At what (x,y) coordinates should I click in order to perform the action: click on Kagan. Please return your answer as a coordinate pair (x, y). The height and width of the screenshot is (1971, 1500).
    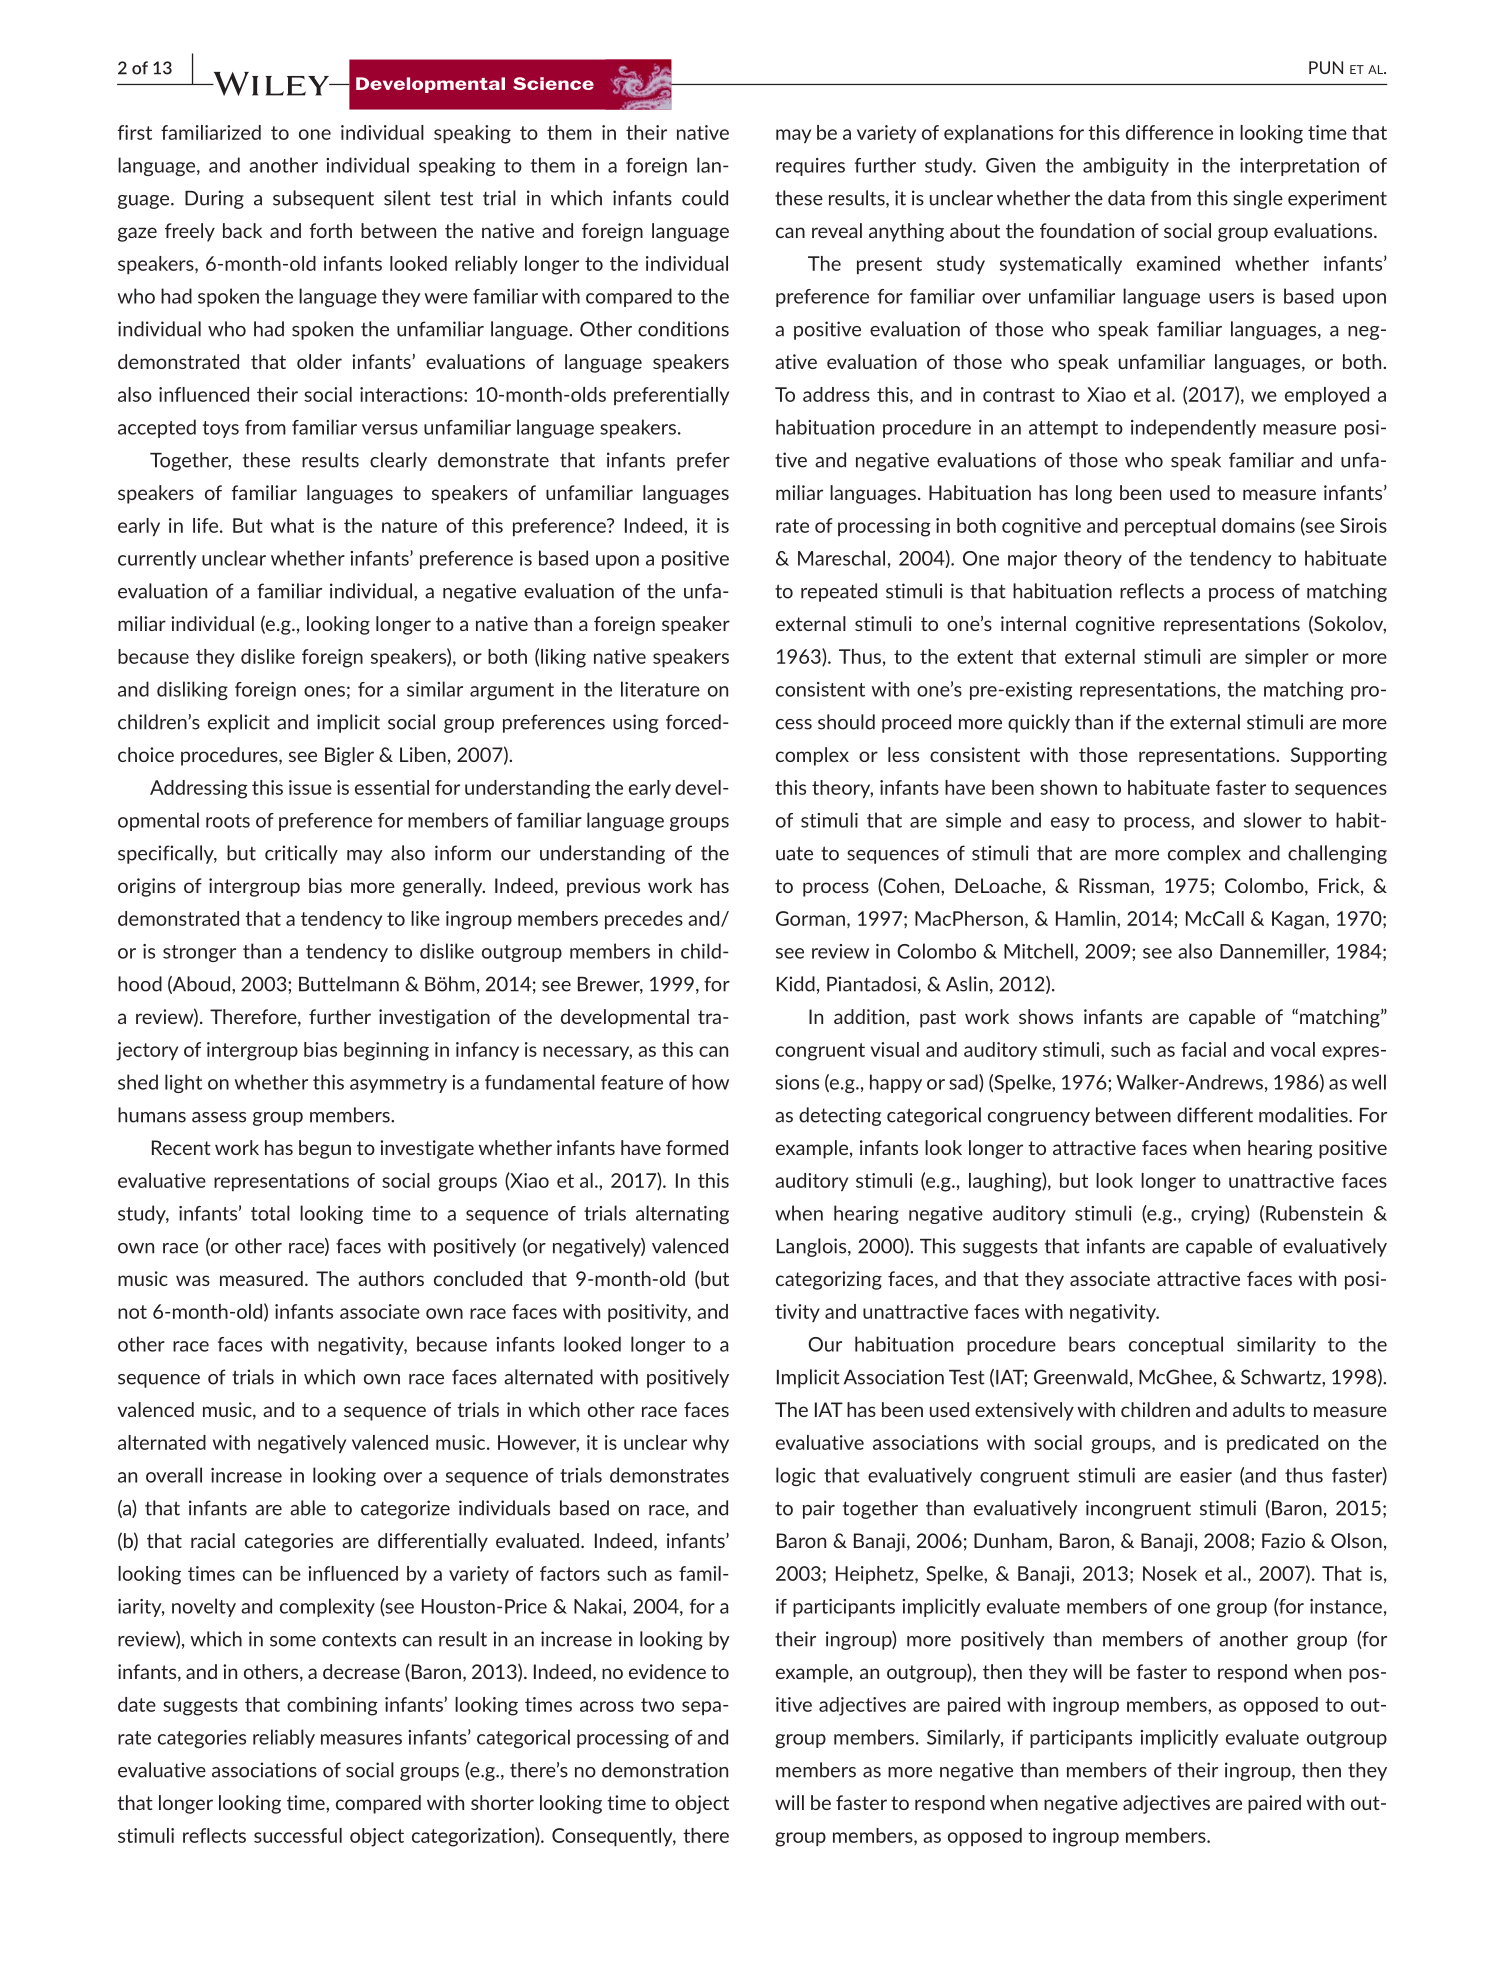
    Looking at the image, I should click on (1298, 920).
